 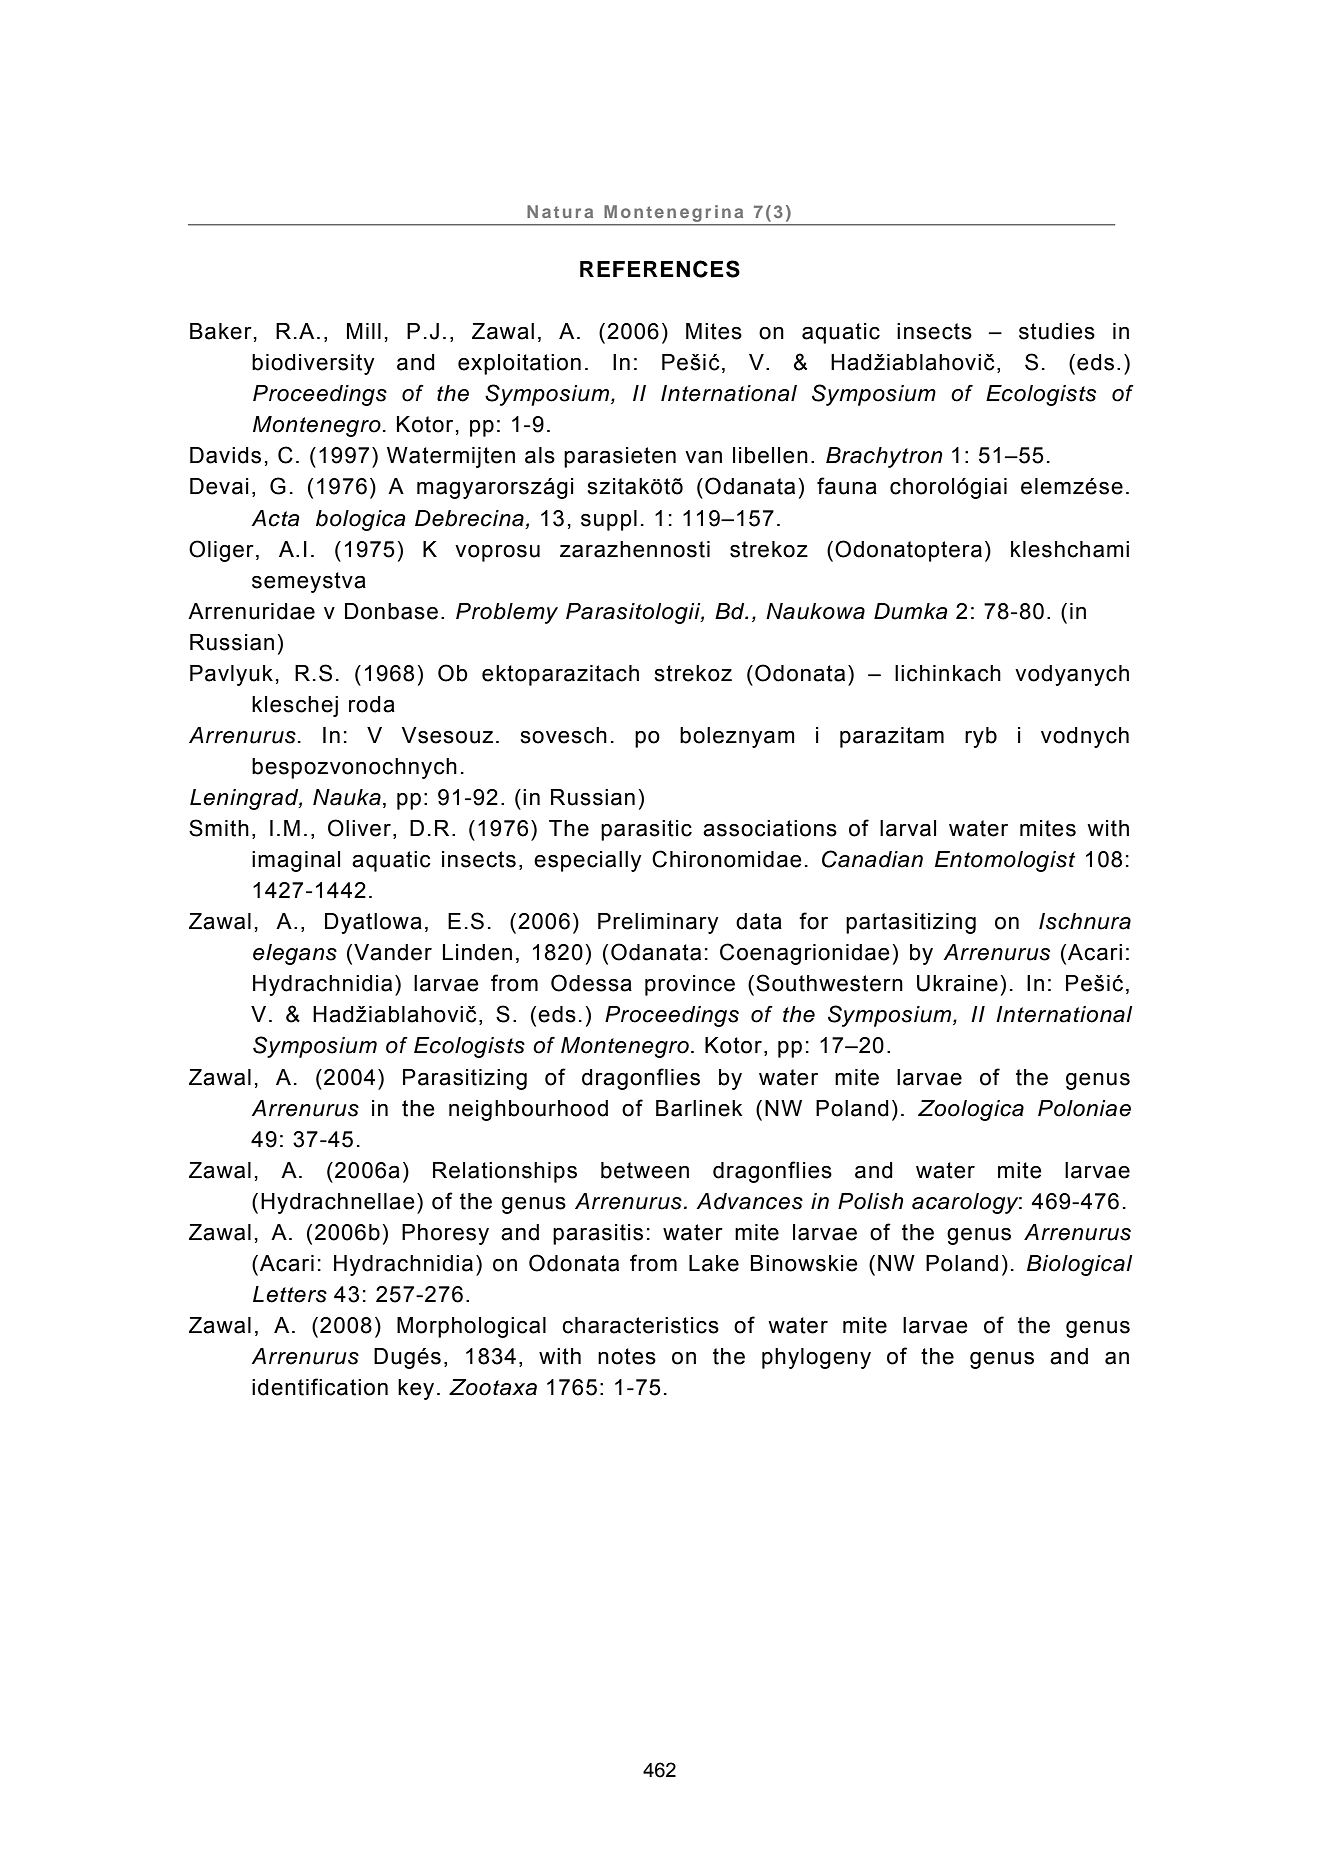 What do you see at coordinates (1057, 331) in the document?
I see `studies` at bounding box center [1057, 331].
